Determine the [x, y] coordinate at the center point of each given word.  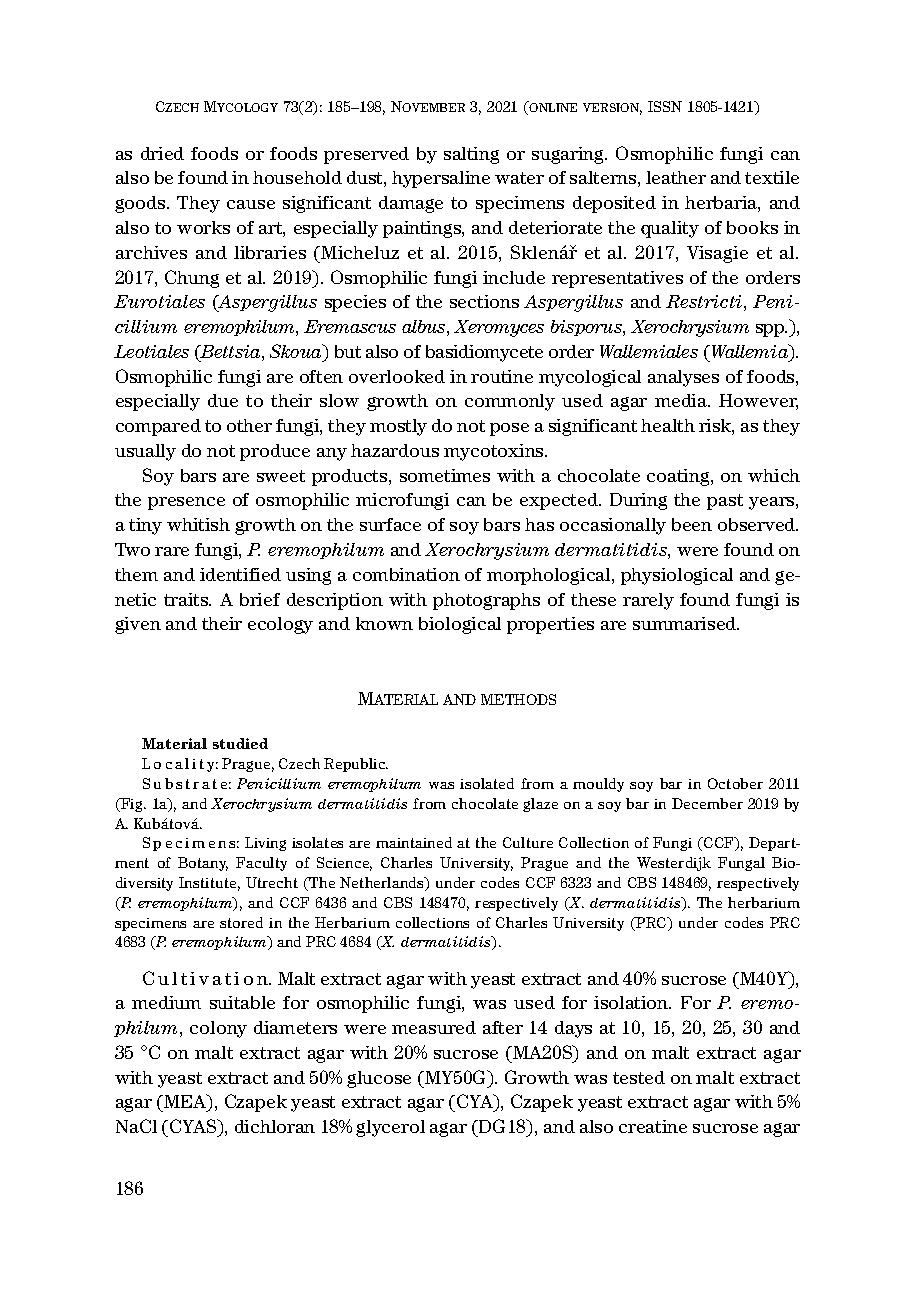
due [223, 400]
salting [471, 155]
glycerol [390, 1128]
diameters [295, 1027]
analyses [683, 378]
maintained [414, 842]
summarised [686, 623]
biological [460, 625]
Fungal [741, 864]
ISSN [665, 106]
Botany [203, 864]
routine [502, 376]
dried [162, 153]
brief [260, 599]
